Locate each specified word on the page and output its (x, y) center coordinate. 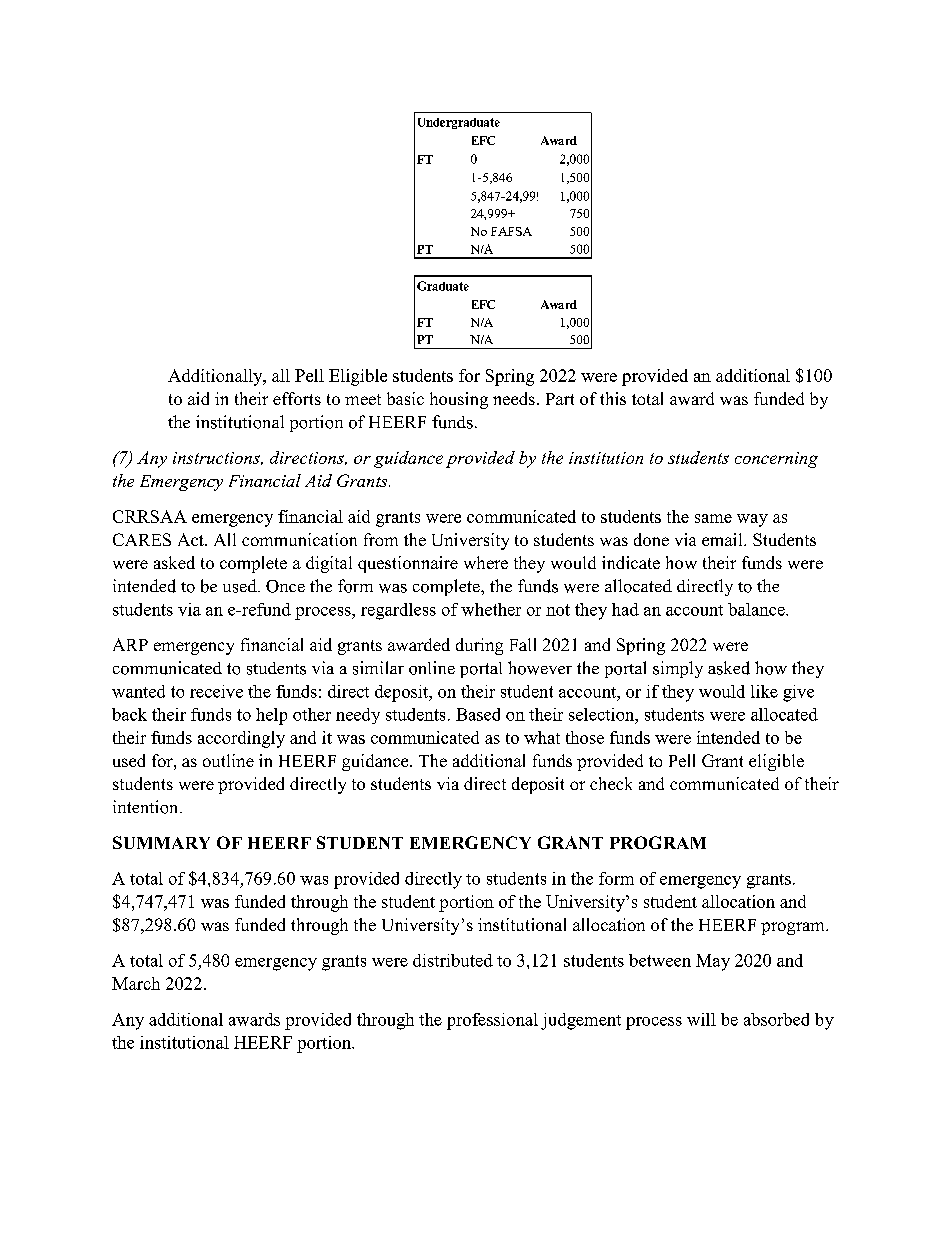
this (613, 398)
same (713, 518)
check (611, 783)
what (542, 737)
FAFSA (511, 231)
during (479, 646)
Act (192, 539)
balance (757, 609)
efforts (297, 398)
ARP (130, 644)
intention (147, 807)
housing (459, 400)
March (136, 983)
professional (492, 1021)
